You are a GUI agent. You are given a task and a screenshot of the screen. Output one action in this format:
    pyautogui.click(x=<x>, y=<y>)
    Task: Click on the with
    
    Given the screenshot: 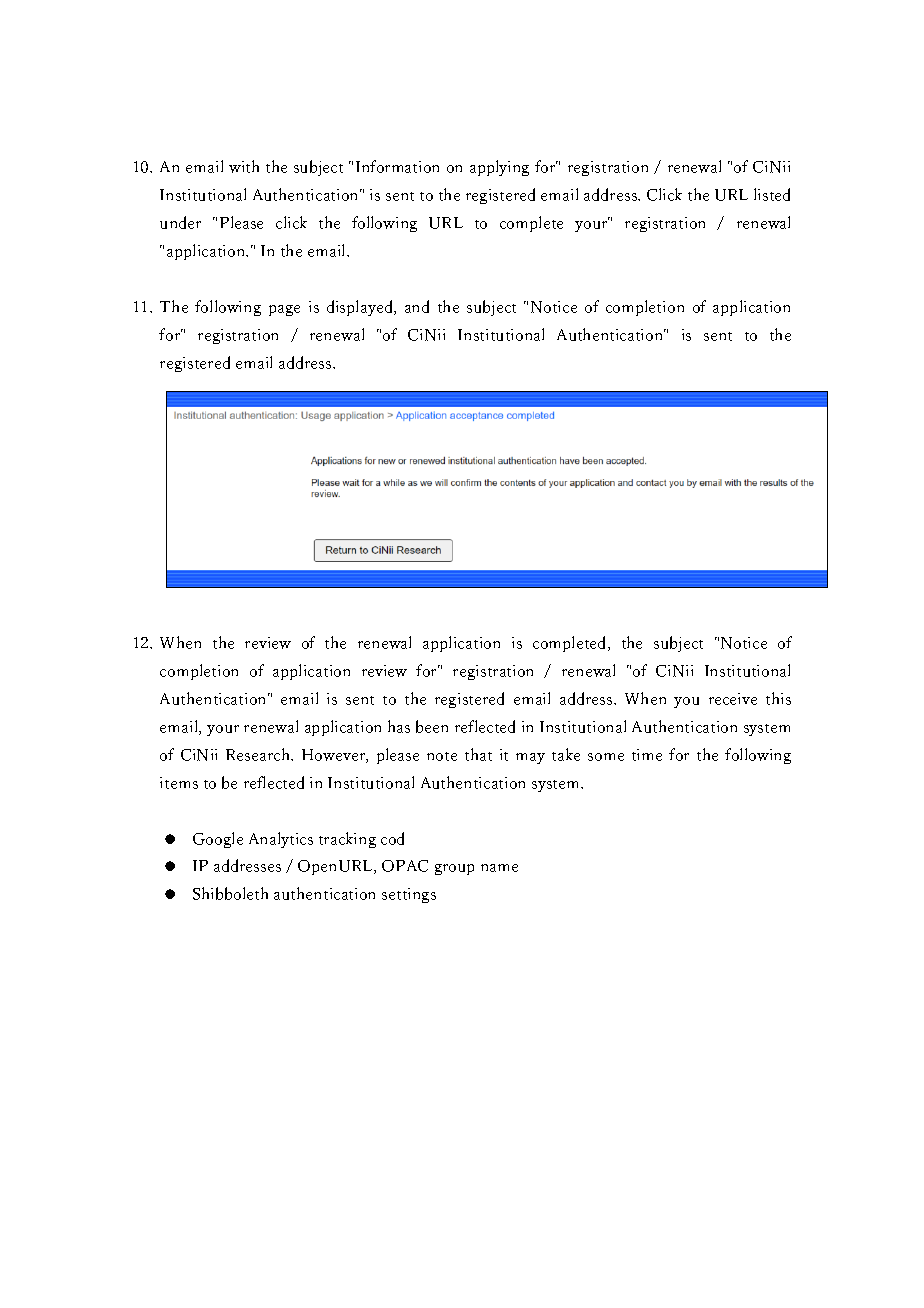 What is the action you would take?
    pyautogui.click(x=244, y=166)
